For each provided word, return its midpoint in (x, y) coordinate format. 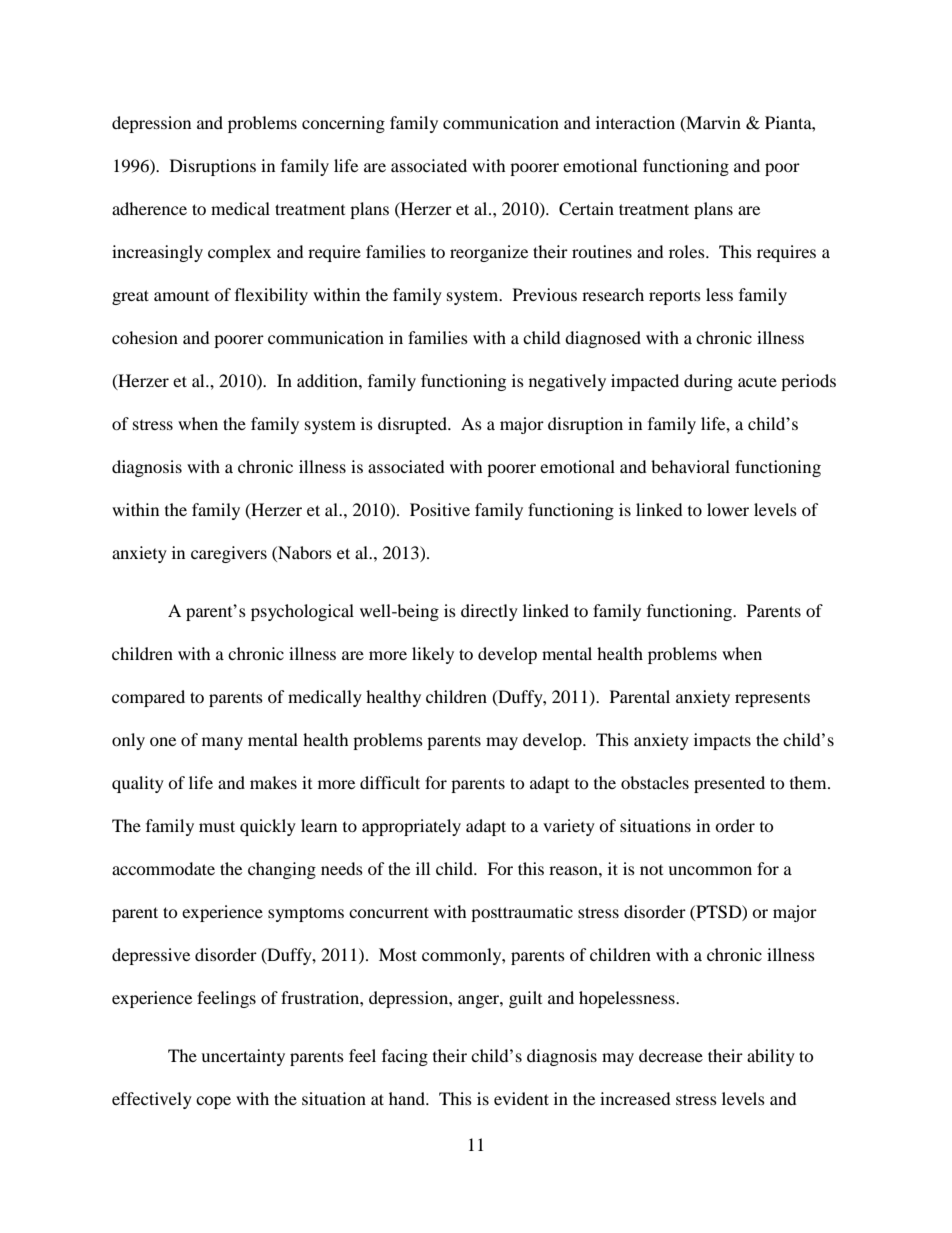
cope (213, 1102)
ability (771, 1057)
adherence (149, 208)
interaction (635, 122)
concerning (343, 124)
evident (521, 1098)
